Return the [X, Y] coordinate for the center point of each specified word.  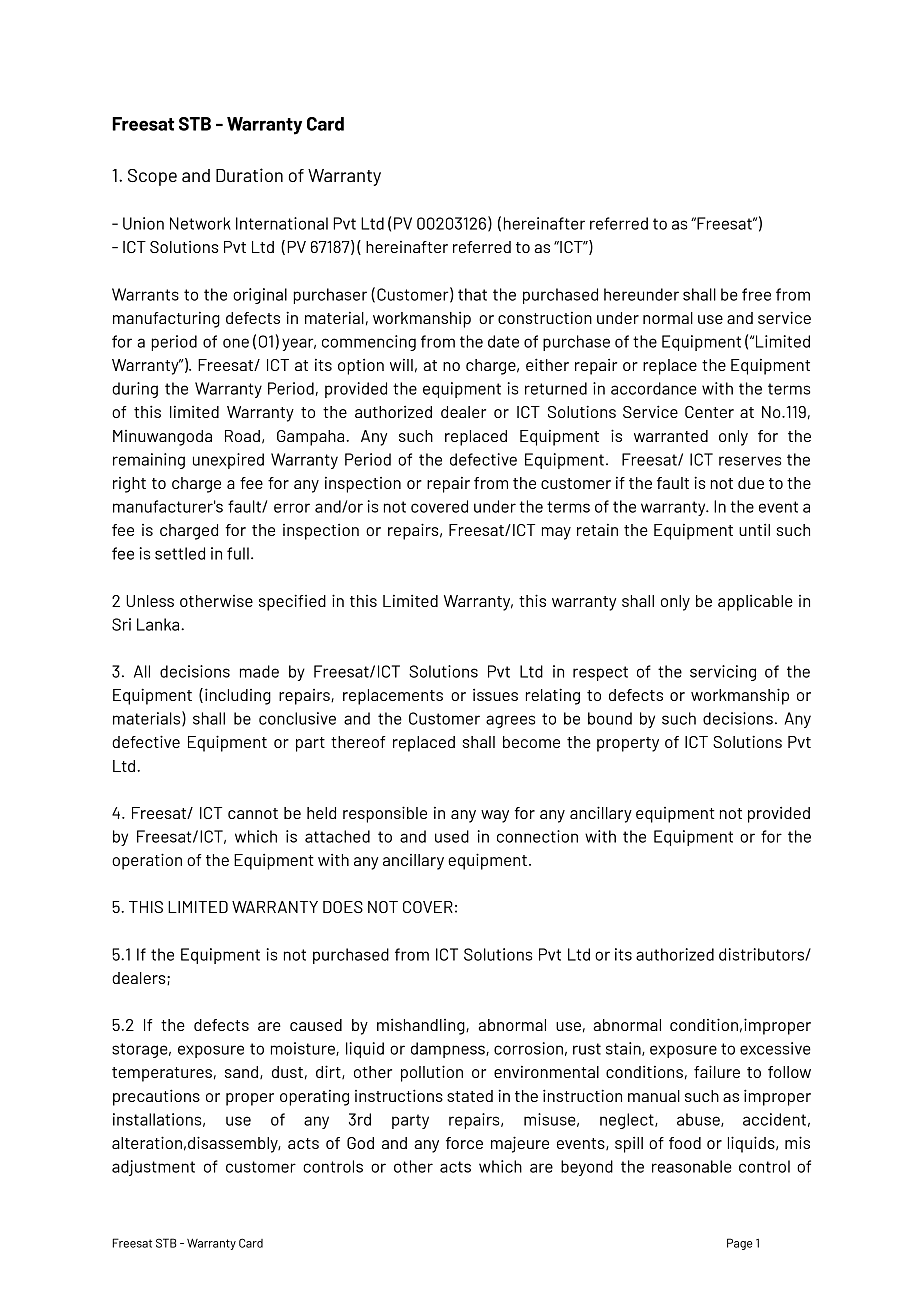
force [464, 1143]
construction [545, 318]
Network [200, 223]
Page [739, 1244]
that [472, 294]
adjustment [153, 1168]
